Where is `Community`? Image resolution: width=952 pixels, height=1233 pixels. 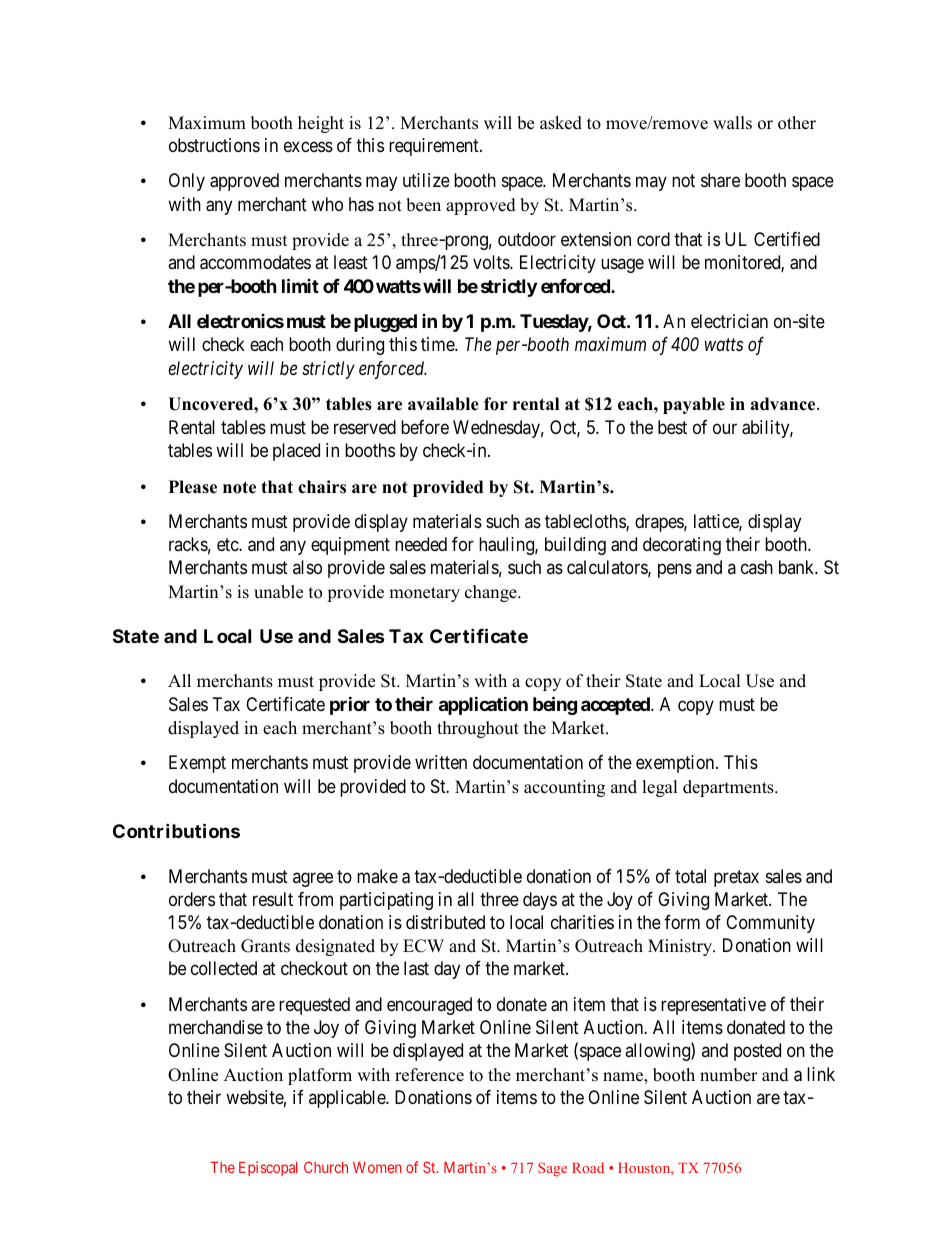 Community is located at coordinates (770, 924).
